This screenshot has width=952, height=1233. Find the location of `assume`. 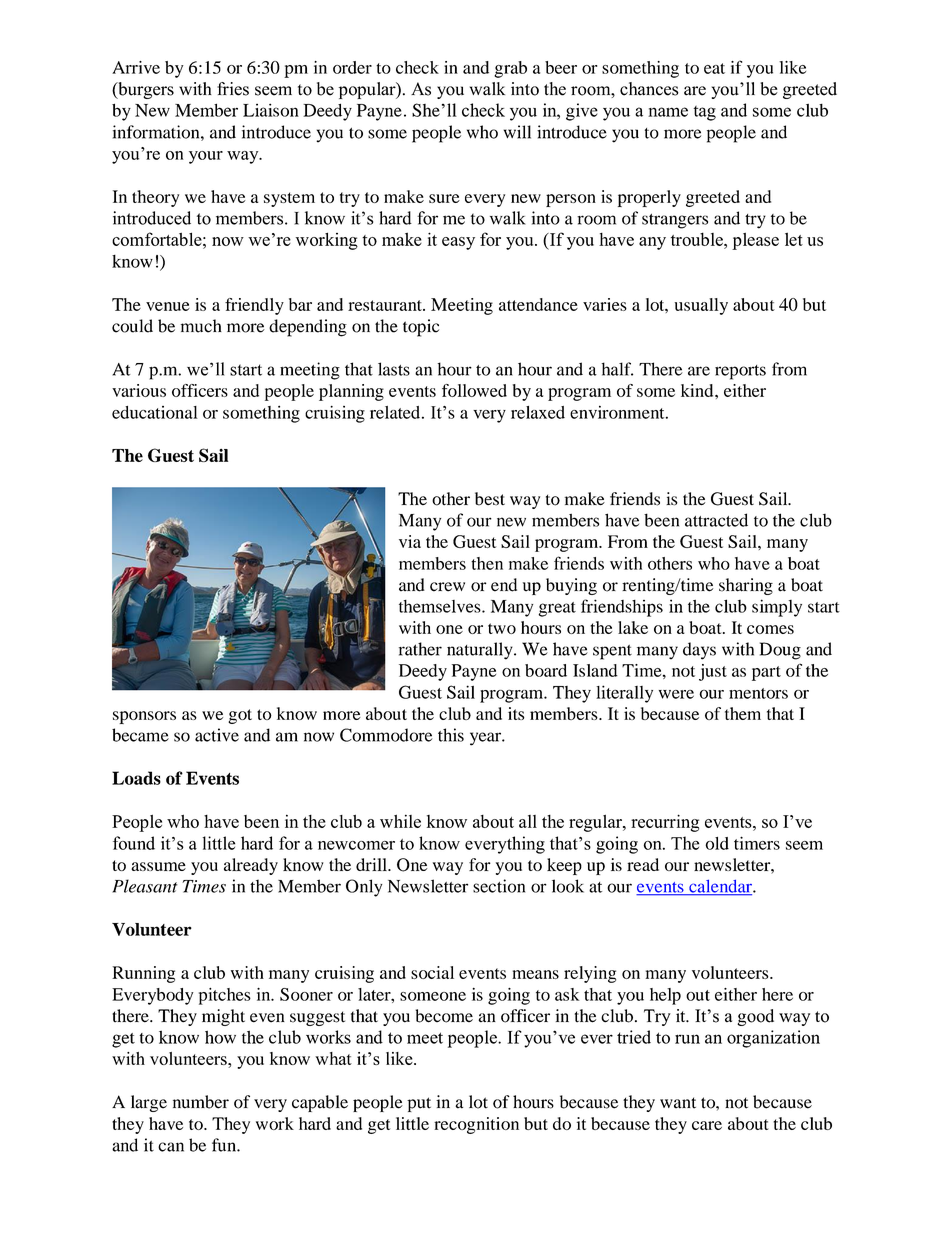

assume is located at coordinates (158, 866).
